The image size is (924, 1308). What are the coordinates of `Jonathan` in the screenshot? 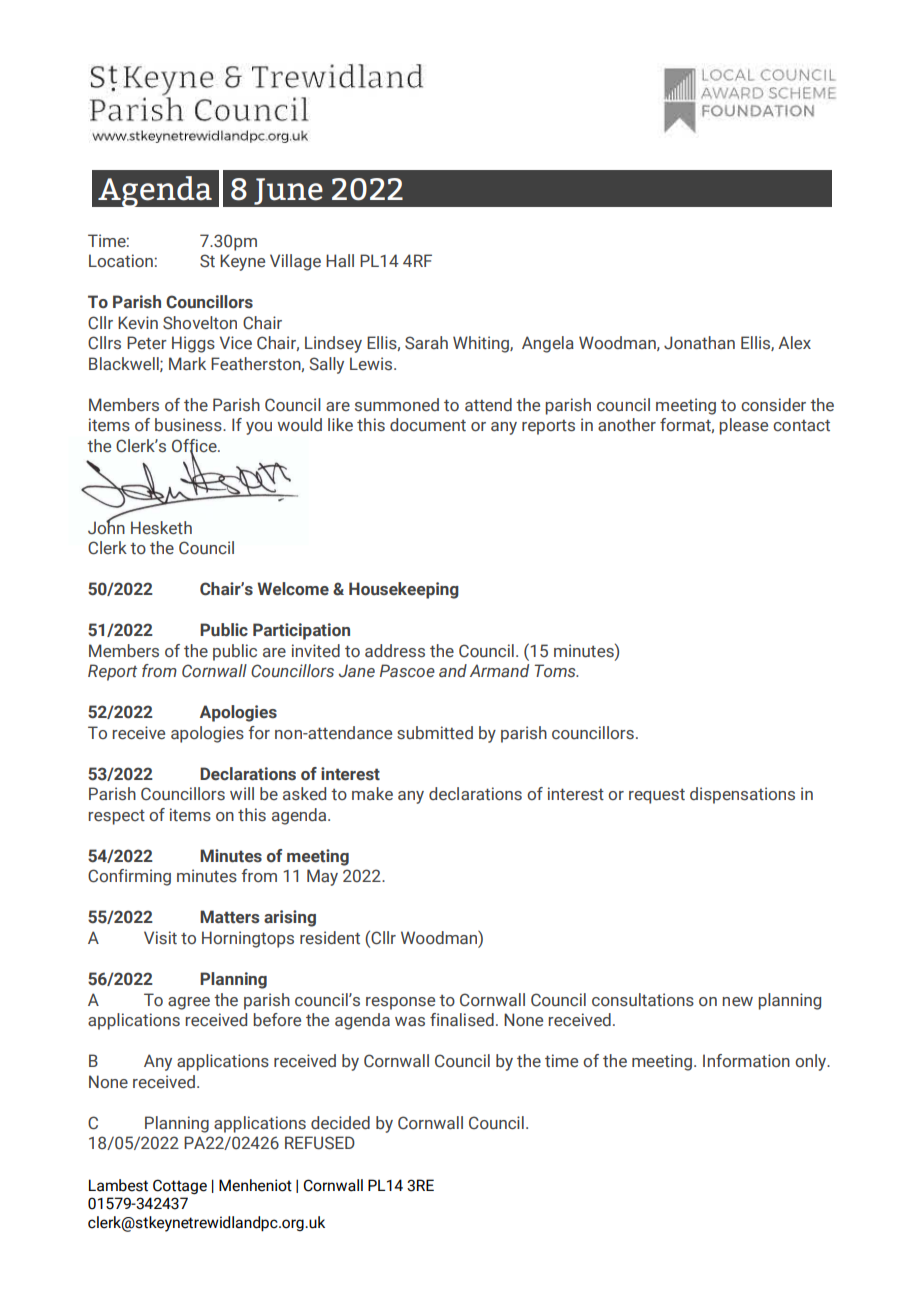 It's located at (699, 343).
